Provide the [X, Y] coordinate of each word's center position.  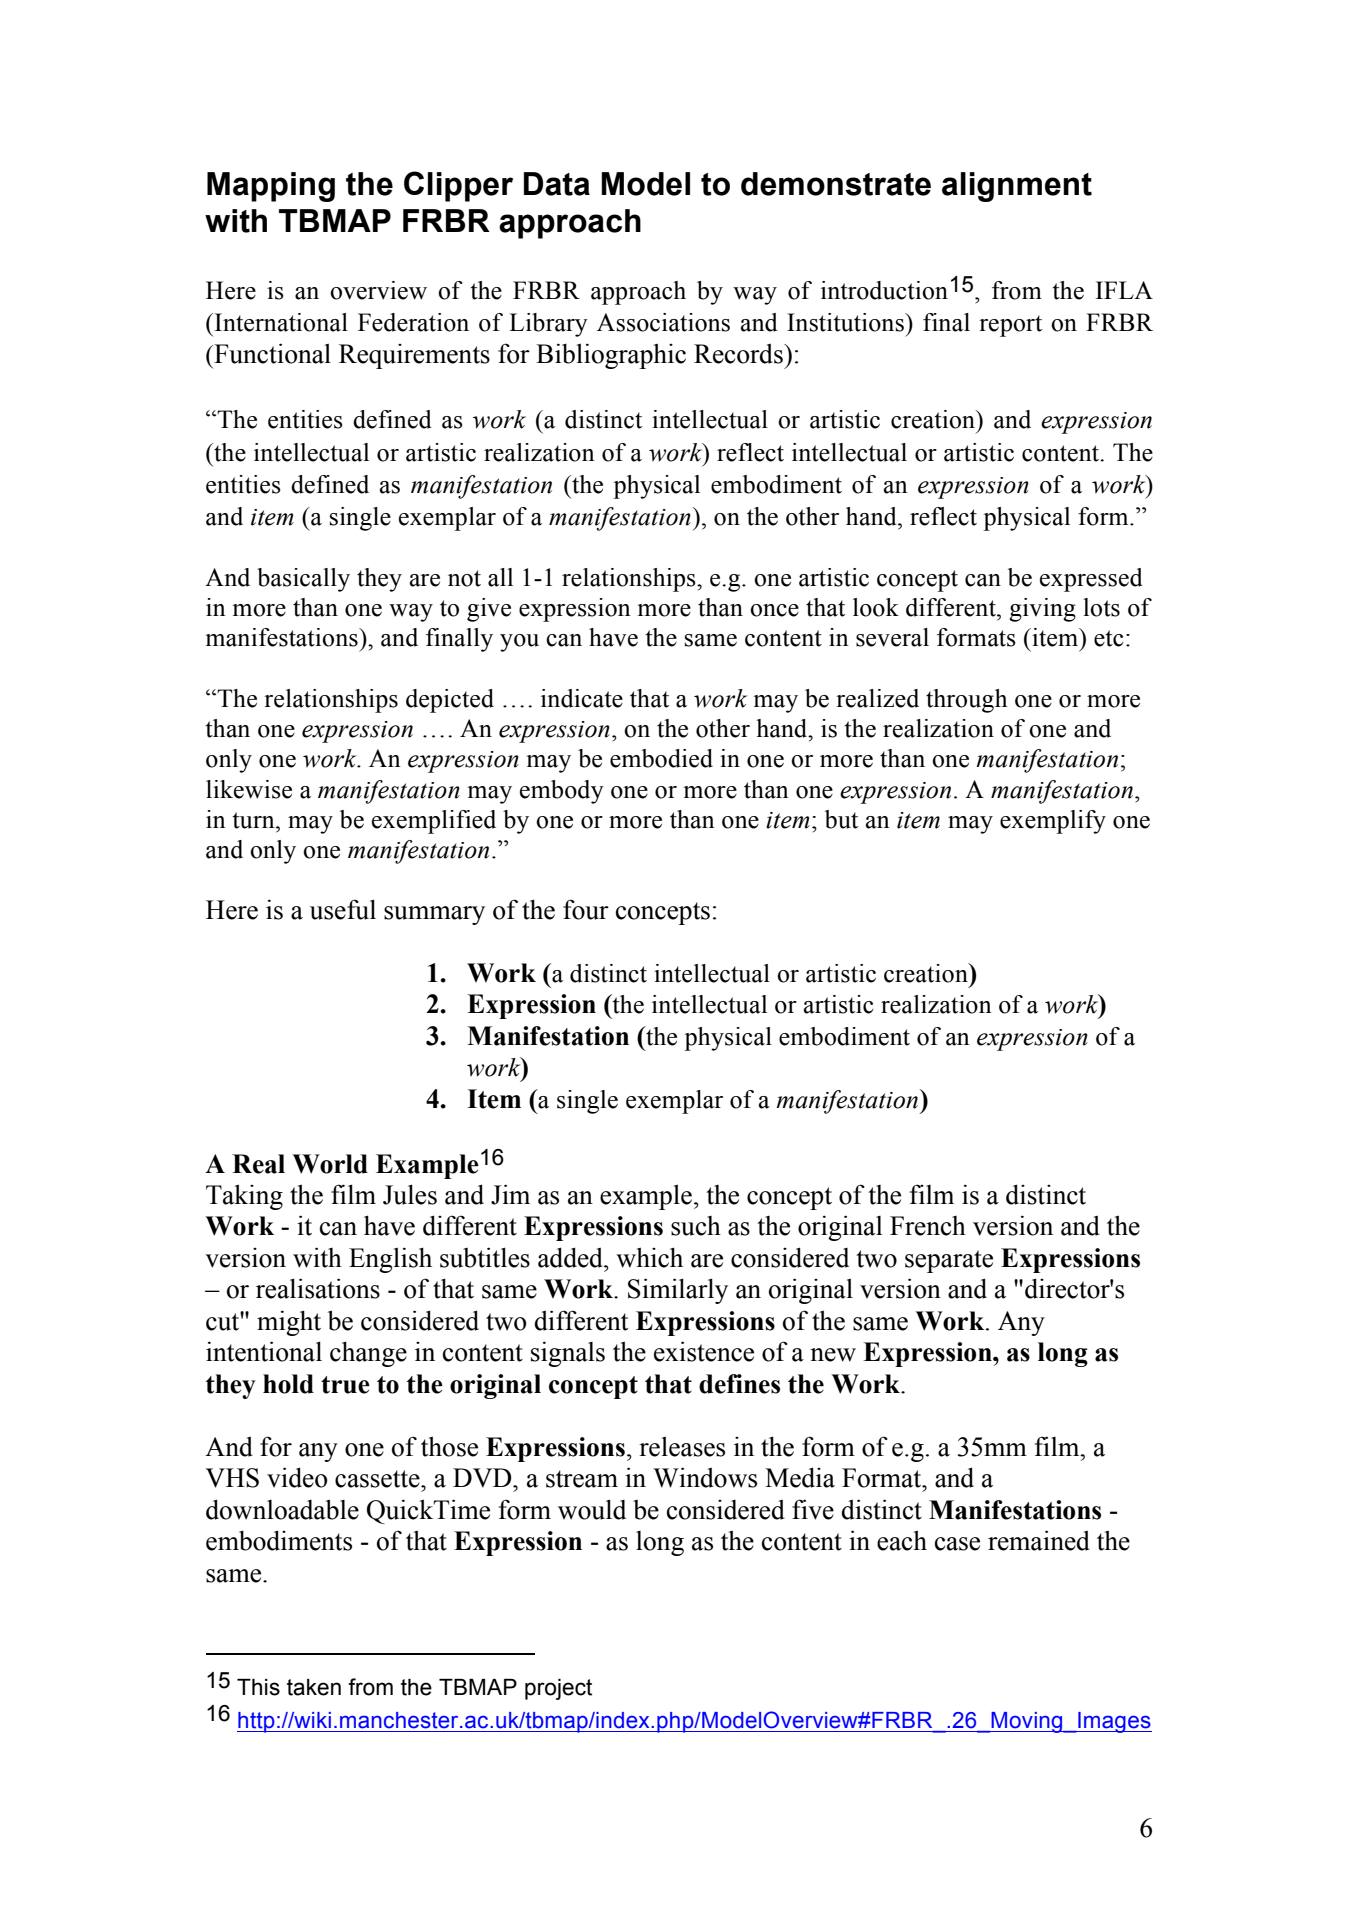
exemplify [1053, 822]
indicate [582, 698]
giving [1042, 610]
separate [949, 1261]
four [586, 909]
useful [343, 909]
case [957, 1544]
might [289, 1323]
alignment [1017, 187]
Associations [663, 322]
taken [314, 1687]
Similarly [678, 1291]
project [558, 1689]
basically [303, 580]
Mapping [271, 187]
